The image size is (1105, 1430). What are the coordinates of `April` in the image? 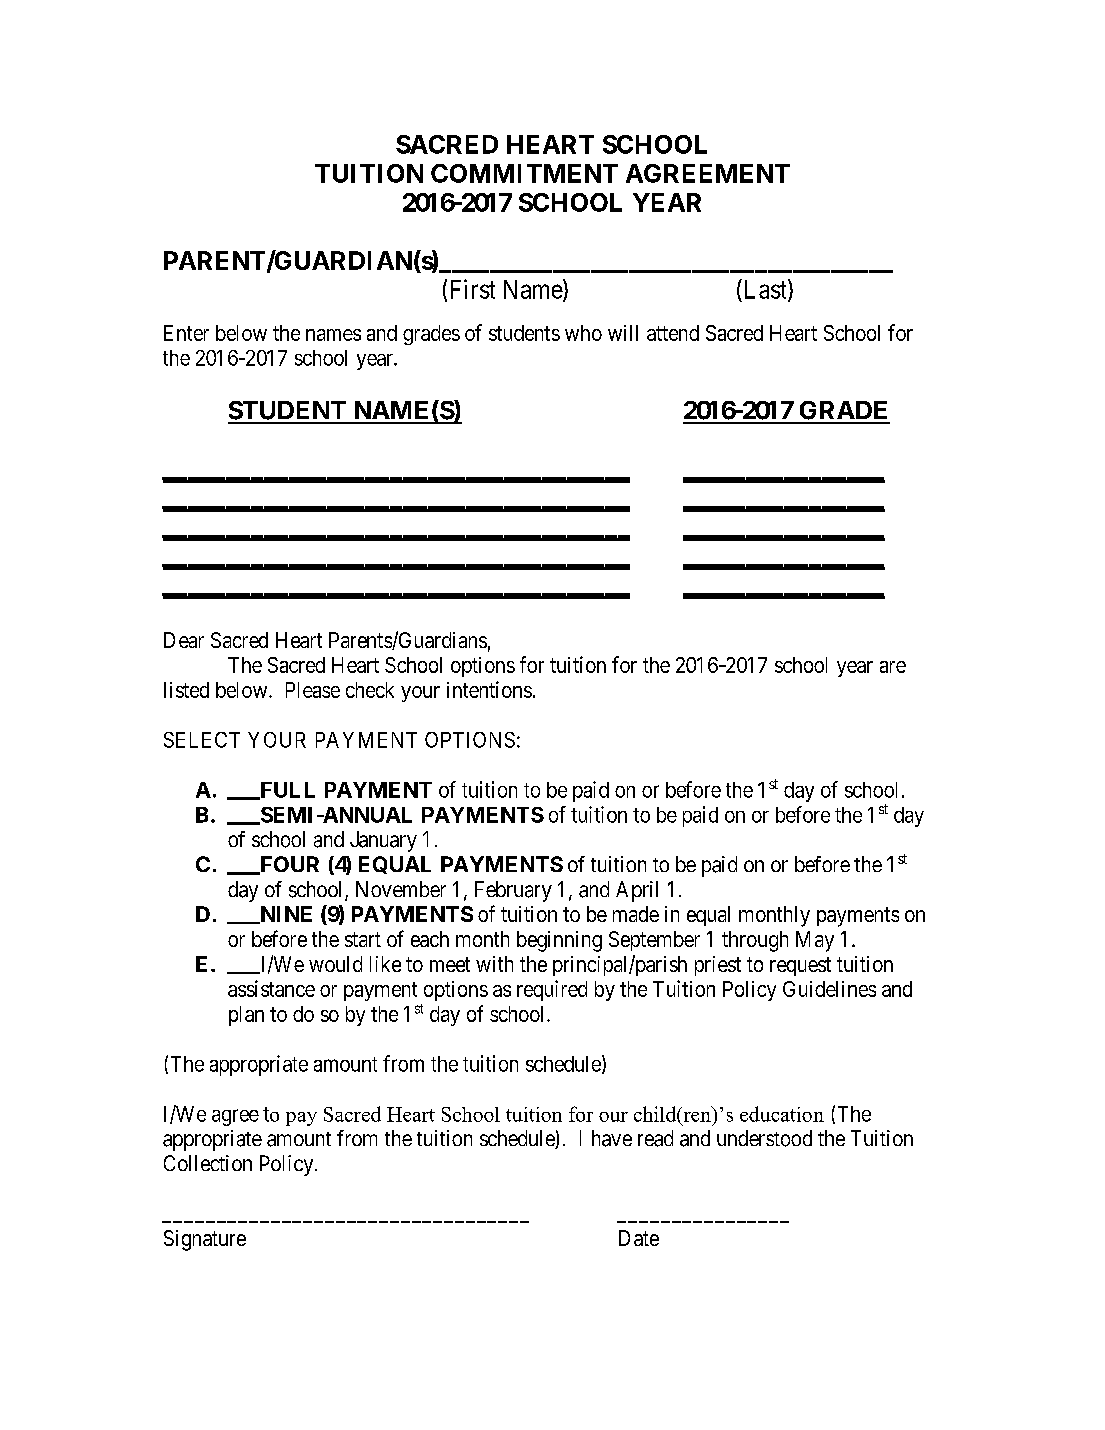 It's located at (637, 891).
